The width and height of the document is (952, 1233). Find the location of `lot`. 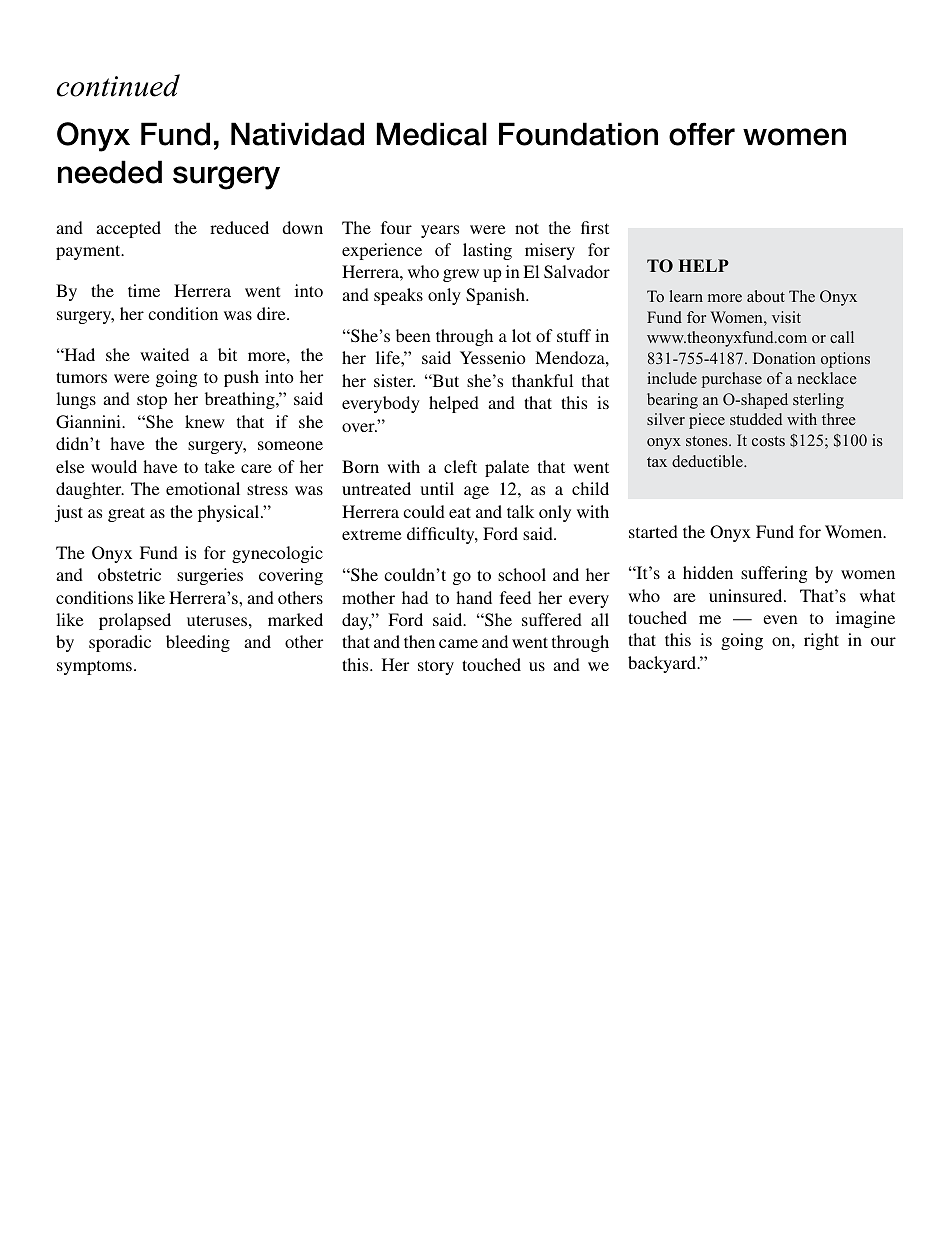

lot is located at coordinates (521, 335).
